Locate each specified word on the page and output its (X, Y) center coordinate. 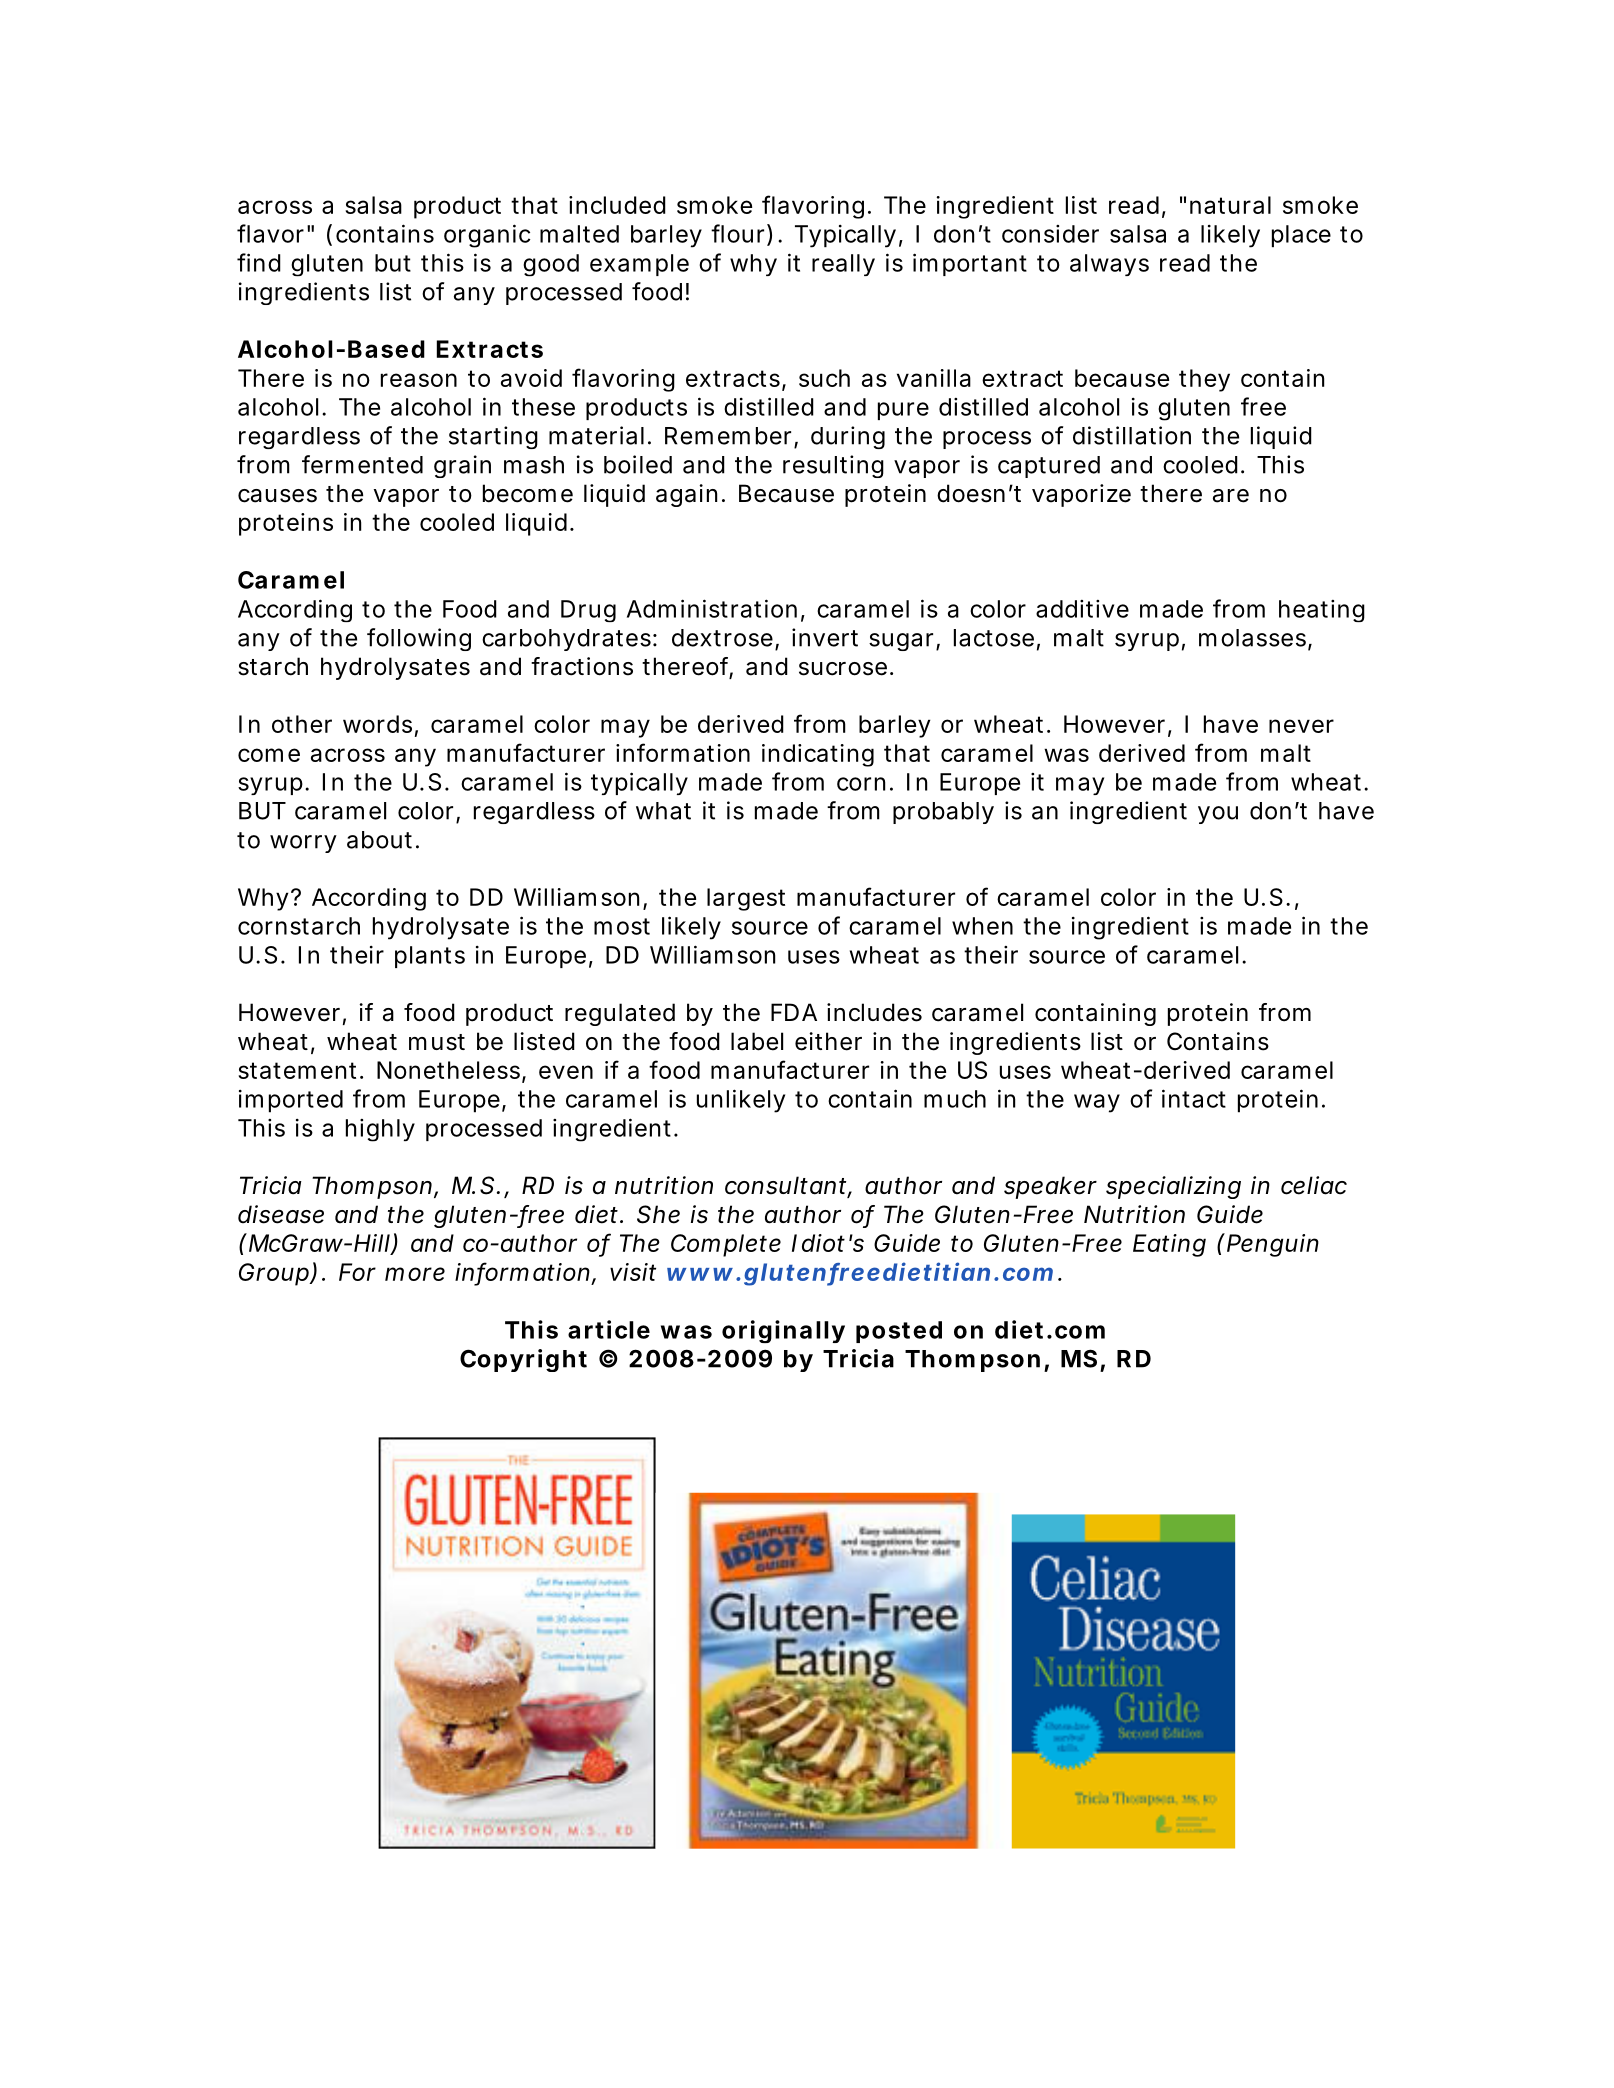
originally (783, 1331)
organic (487, 236)
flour (739, 234)
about (379, 840)
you (1218, 815)
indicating (818, 755)
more (415, 1274)
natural (1230, 205)
